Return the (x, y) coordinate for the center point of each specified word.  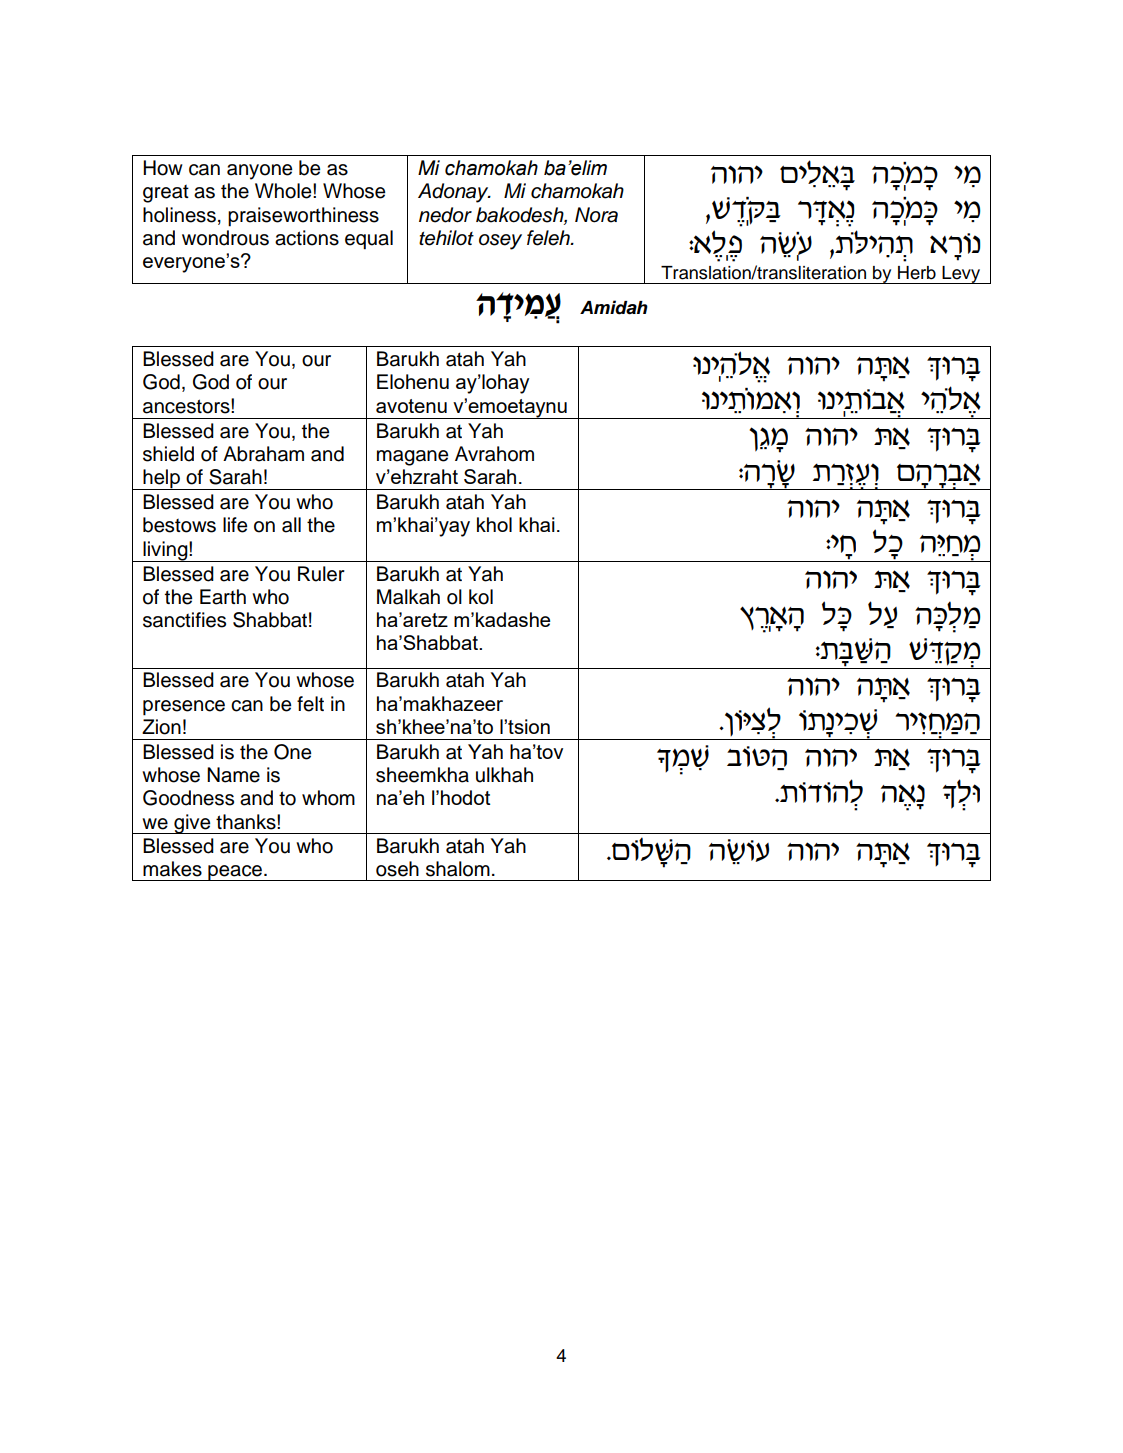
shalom (458, 869)
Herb (917, 273)
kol (481, 597)
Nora (596, 215)
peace (235, 873)
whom (328, 798)
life (235, 525)
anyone (259, 172)
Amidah (614, 307)
